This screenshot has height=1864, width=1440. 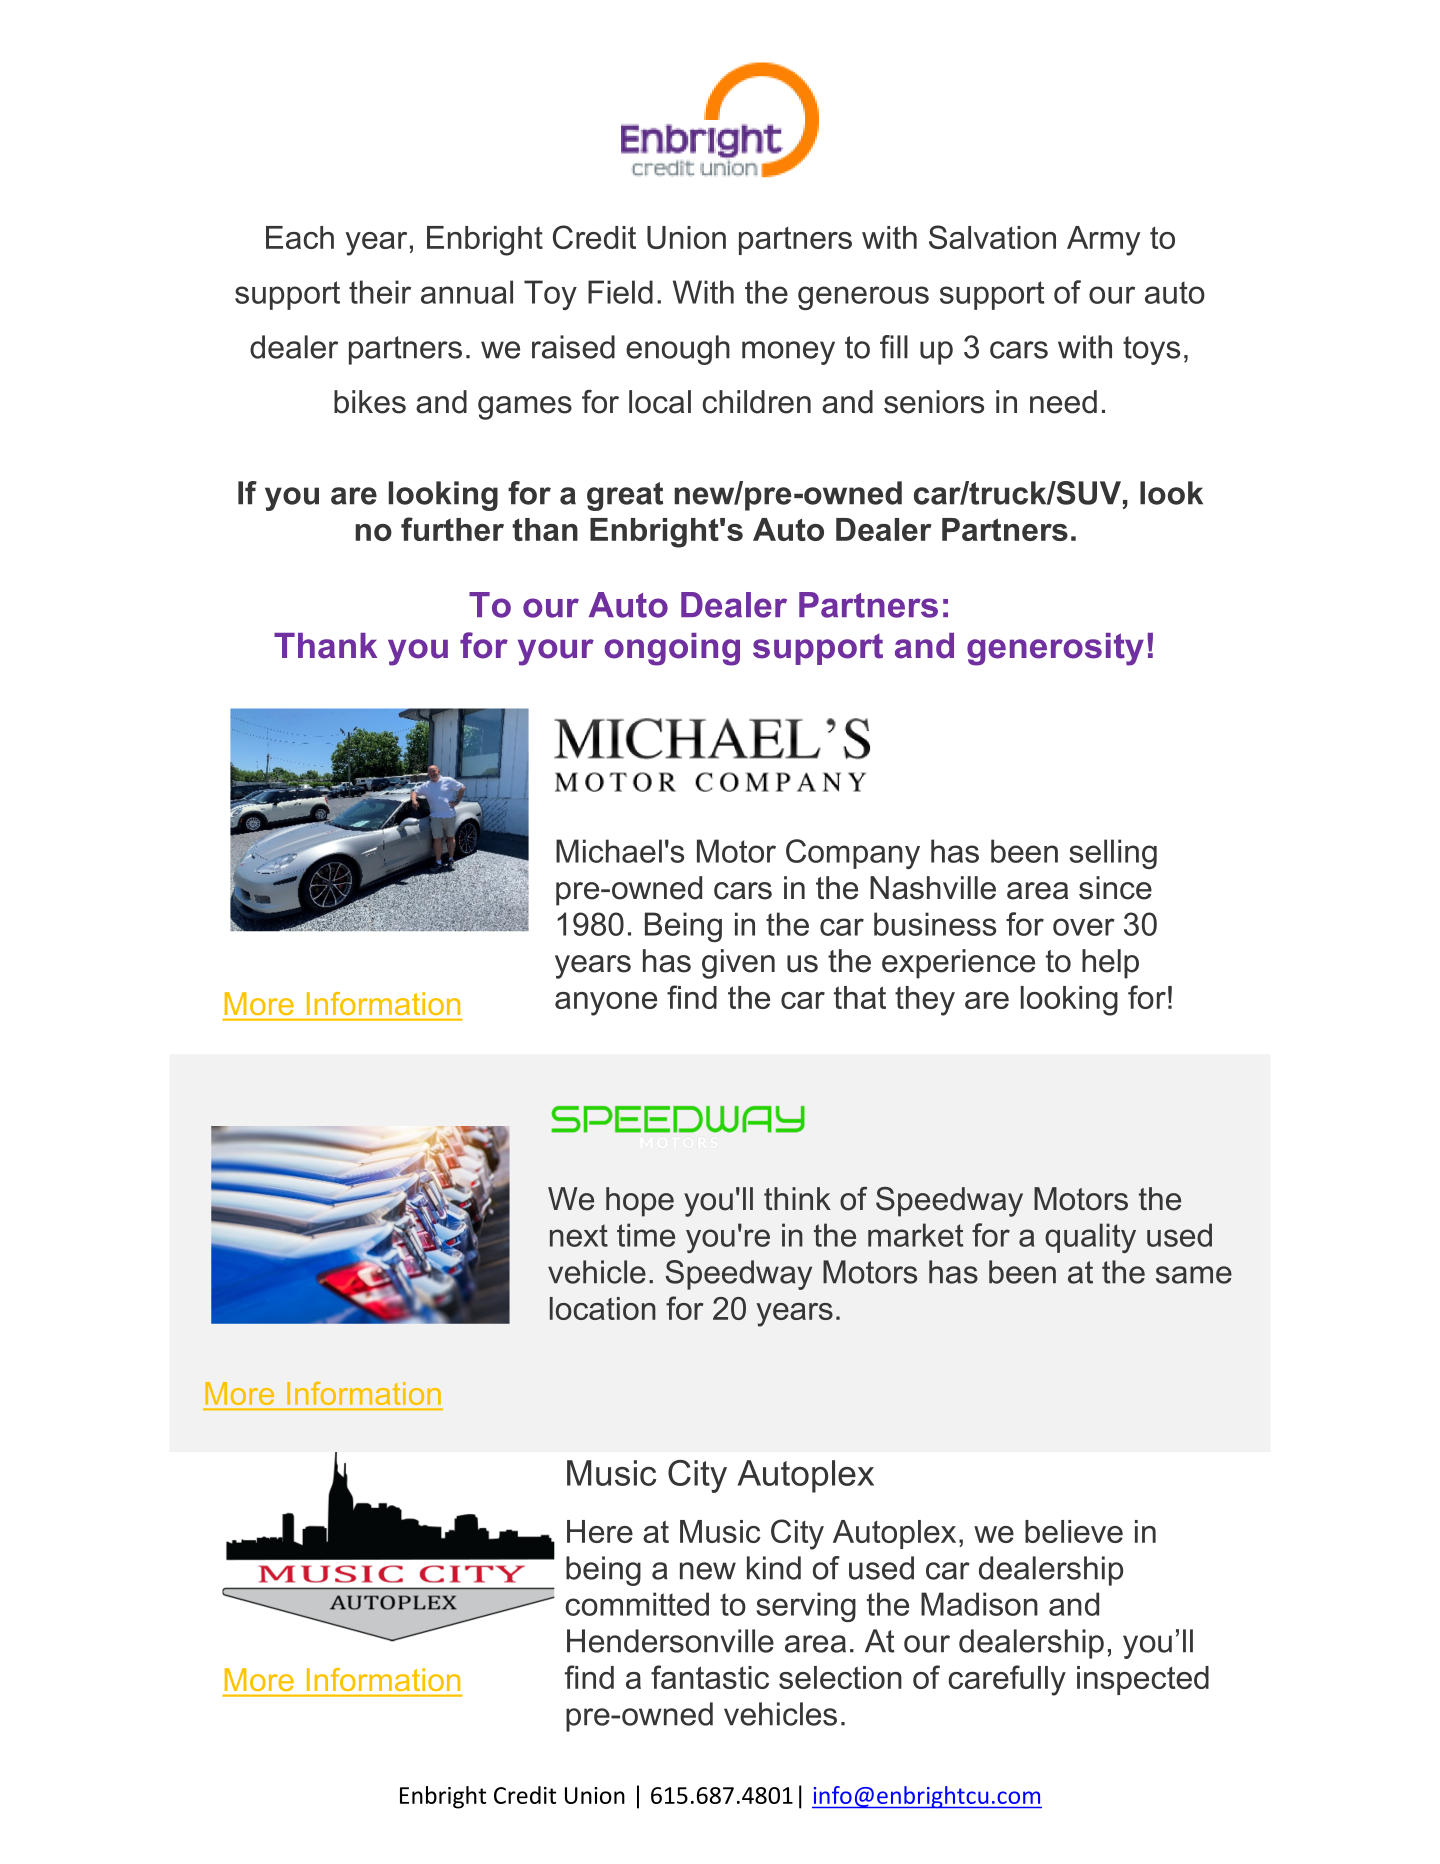 I want to click on Here, so click(x=600, y=1531).
